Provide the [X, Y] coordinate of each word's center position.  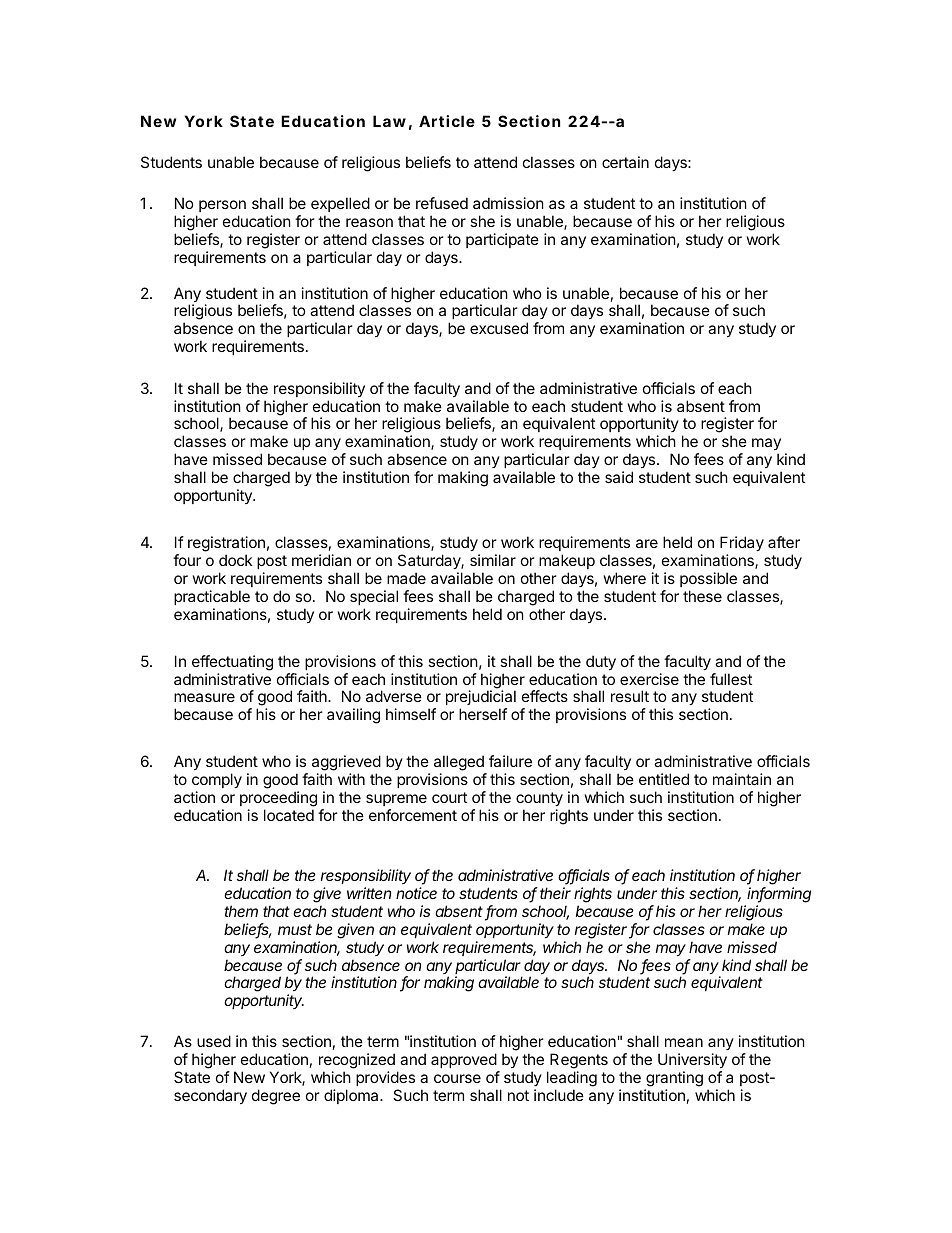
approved [464, 1060]
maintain [742, 779]
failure [510, 761]
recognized [357, 1061]
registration [226, 544]
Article [447, 121]
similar [493, 560]
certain [625, 162]
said [619, 477]
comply [217, 782]
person [222, 206]
